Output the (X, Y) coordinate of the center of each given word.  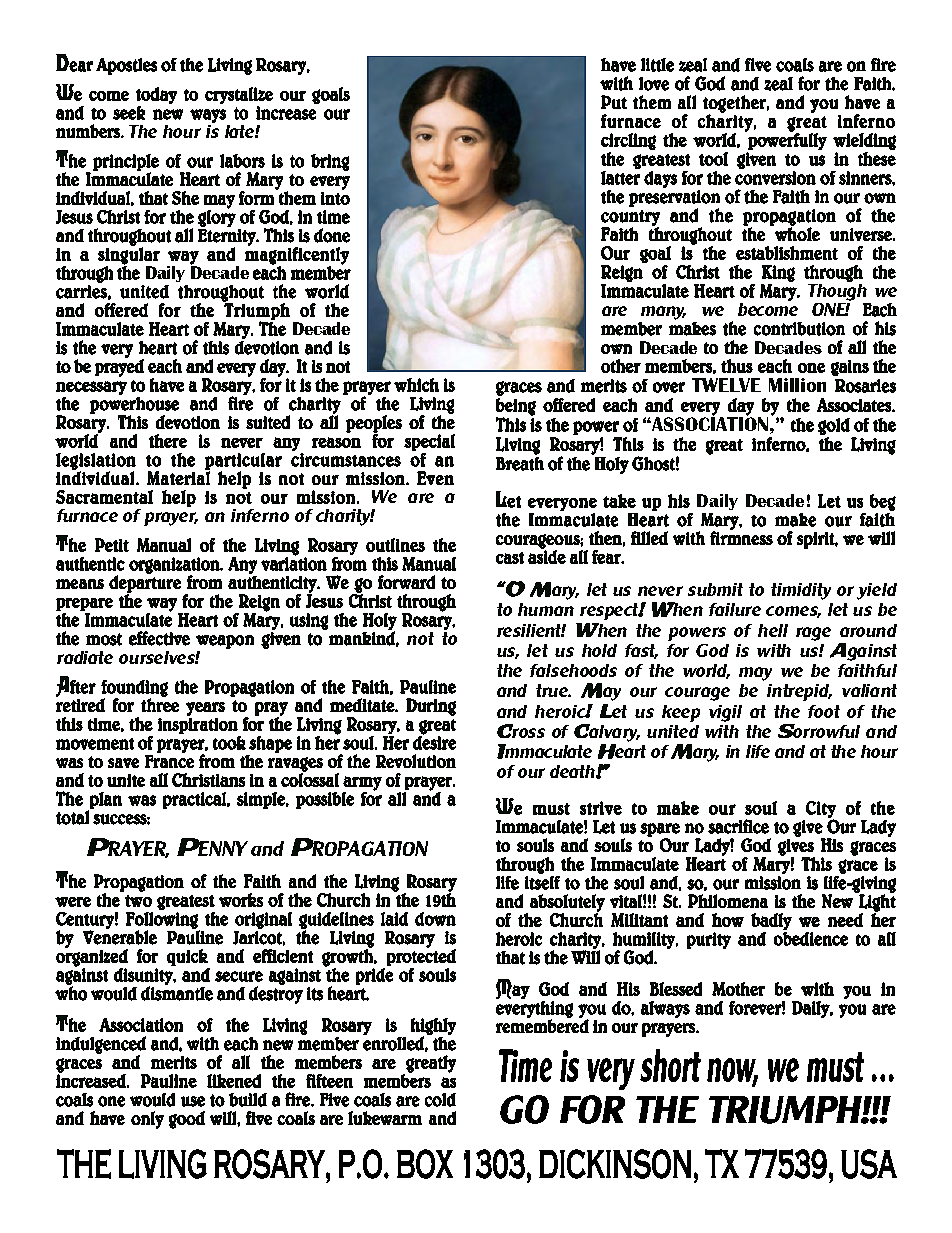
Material (178, 477)
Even (435, 478)
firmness (741, 537)
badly (771, 921)
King (778, 273)
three (160, 704)
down (435, 919)
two (138, 901)
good (187, 1120)
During (431, 707)
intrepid (799, 692)
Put (614, 102)
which (416, 385)
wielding (864, 141)
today (156, 95)
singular (129, 256)
